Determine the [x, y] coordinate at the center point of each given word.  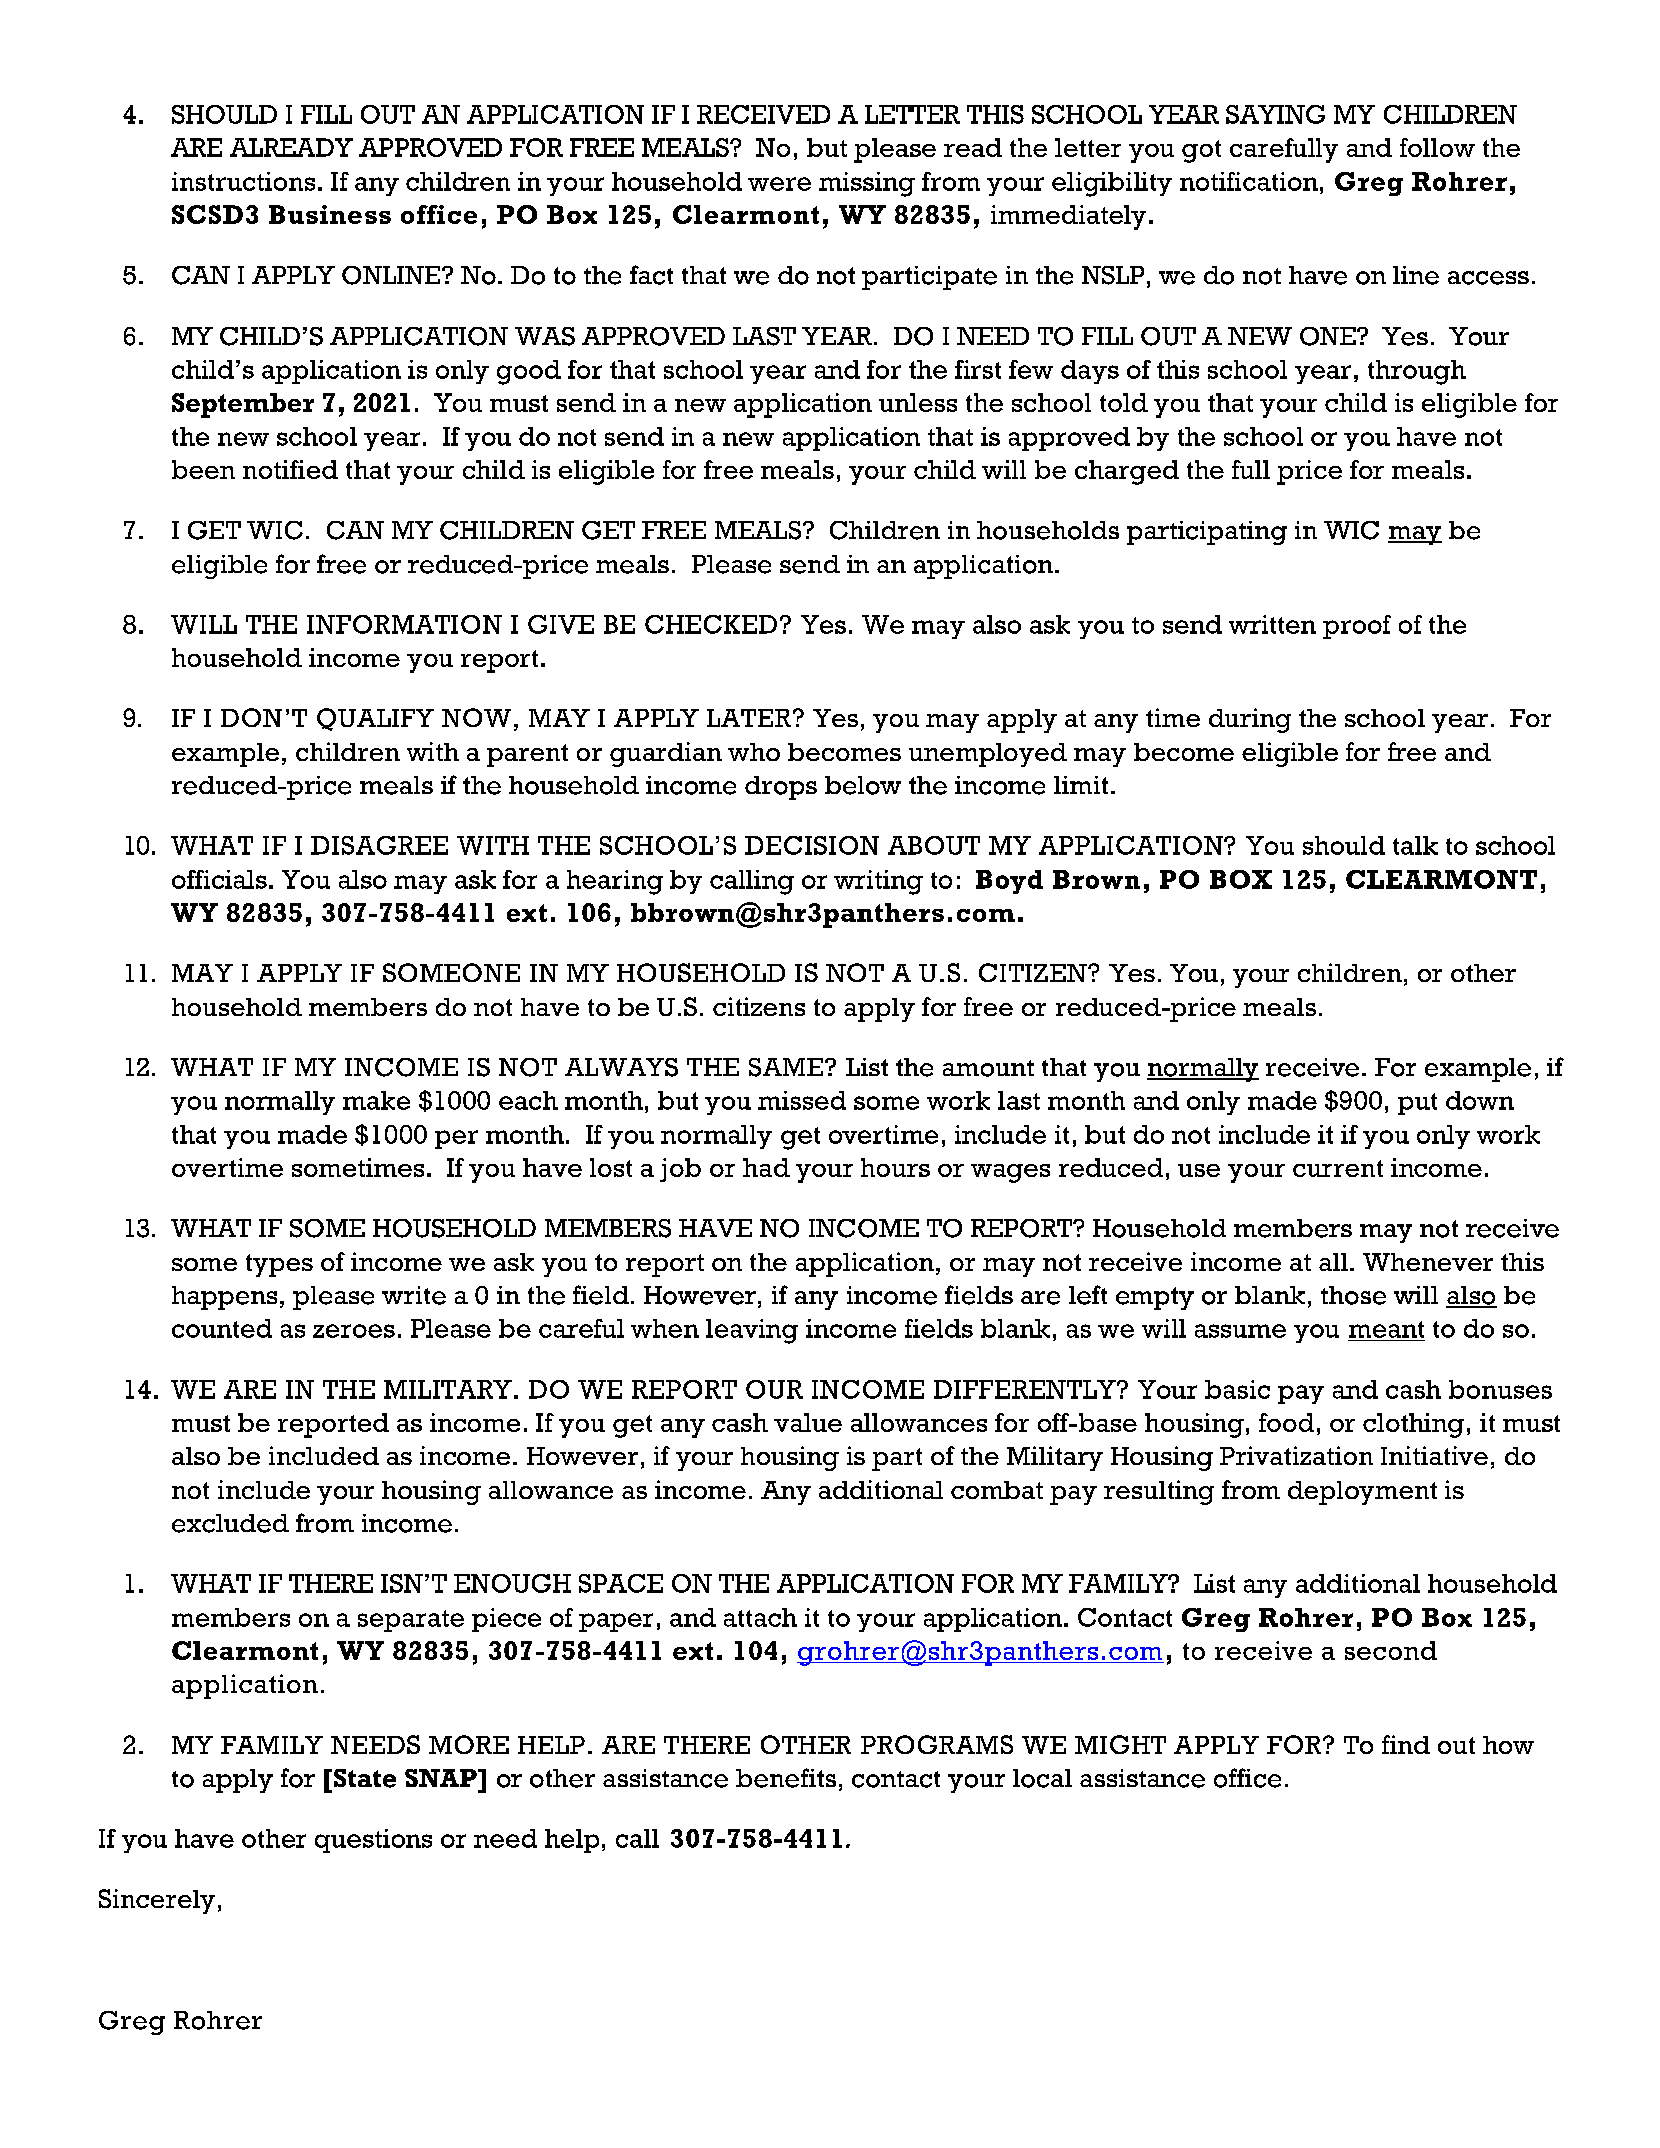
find [1406, 1744]
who [754, 752]
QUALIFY [375, 719]
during [1250, 720]
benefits [786, 1778]
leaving [752, 1331]
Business [330, 214]
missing [867, 184]
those [1353, 1295]
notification [1249, 181]
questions [373, 1841]
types [279, 1265]
